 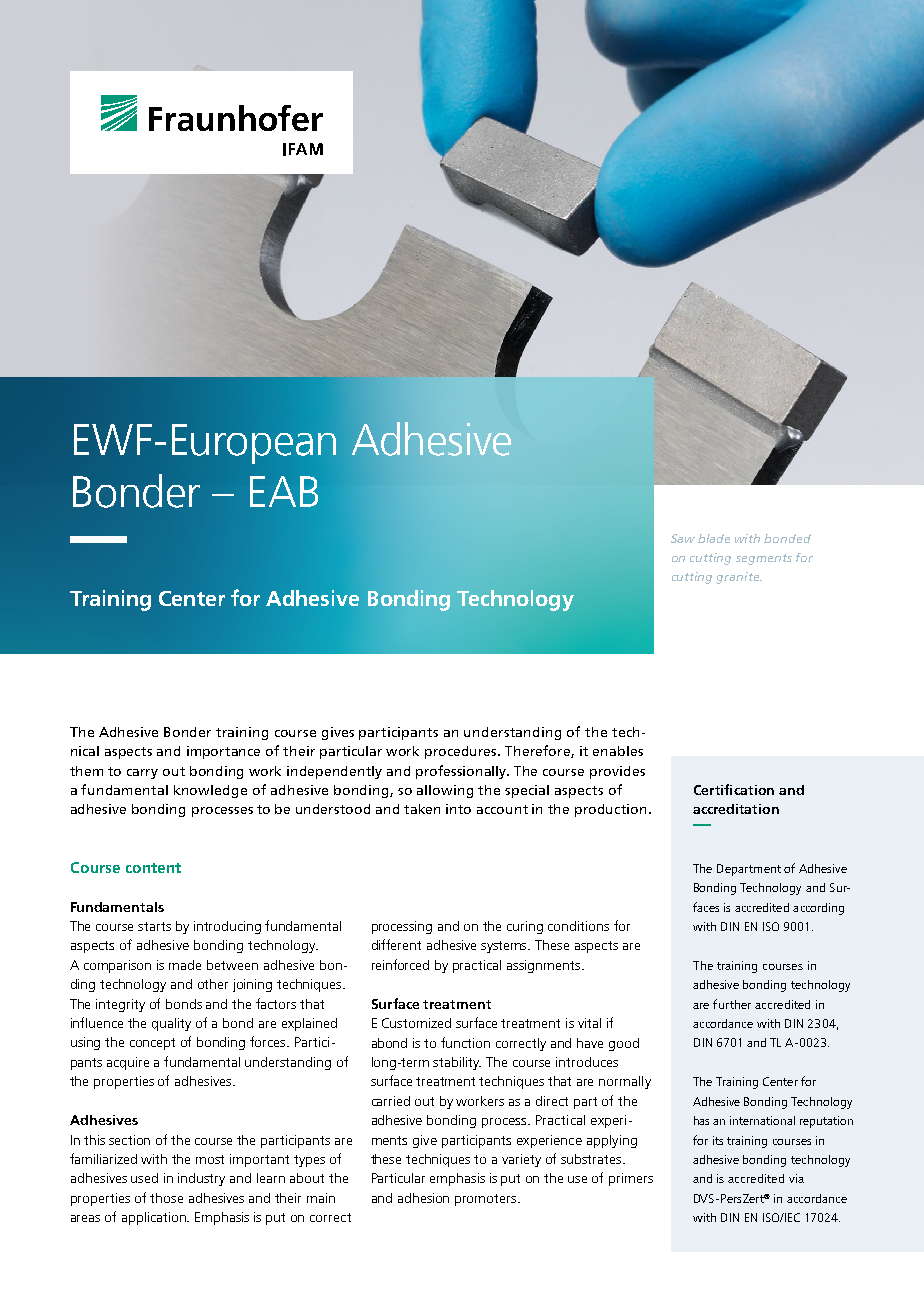 I want to click on blade, so click(x=714, y=538).
